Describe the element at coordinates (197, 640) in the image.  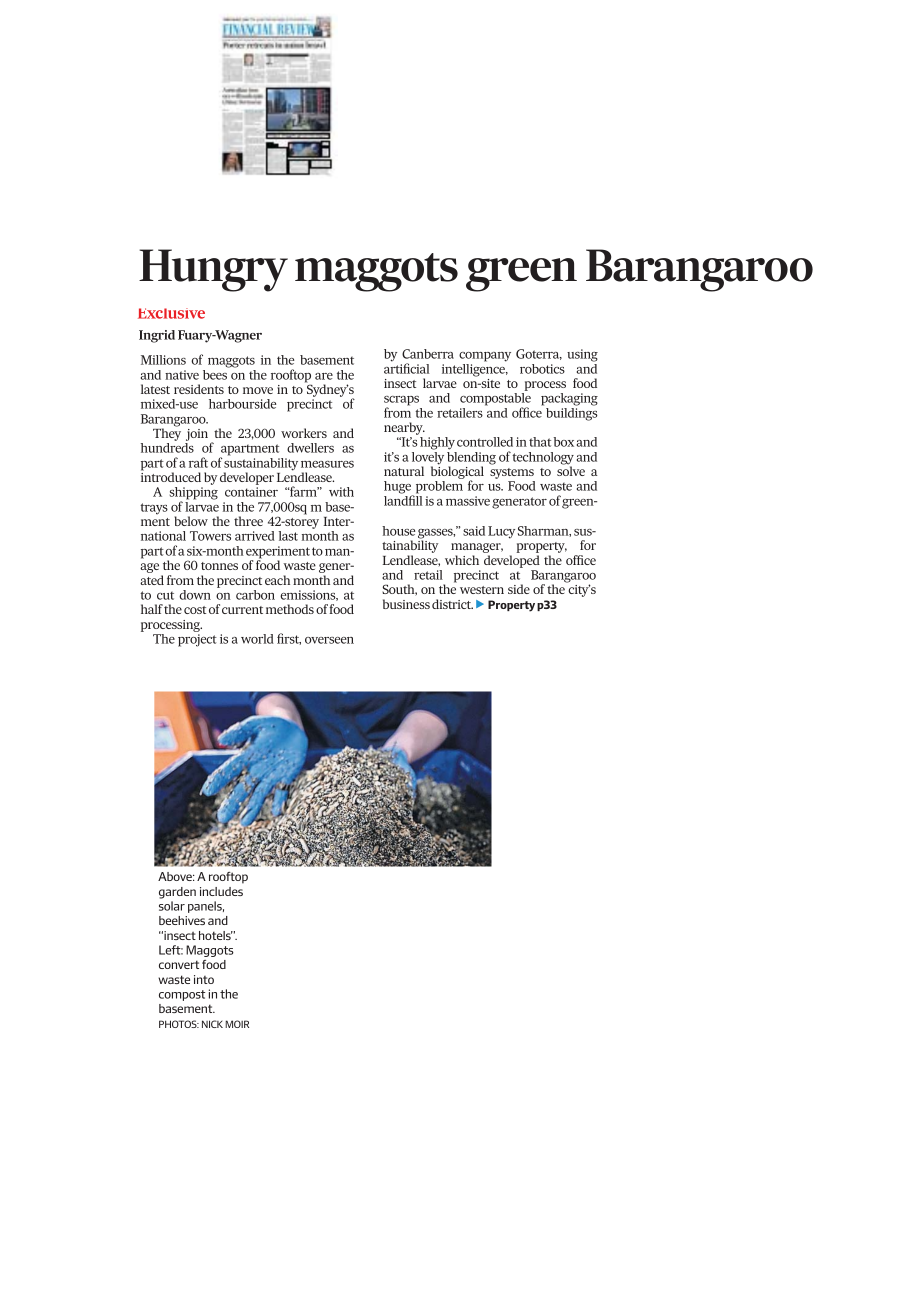
I see `project` at that location.
